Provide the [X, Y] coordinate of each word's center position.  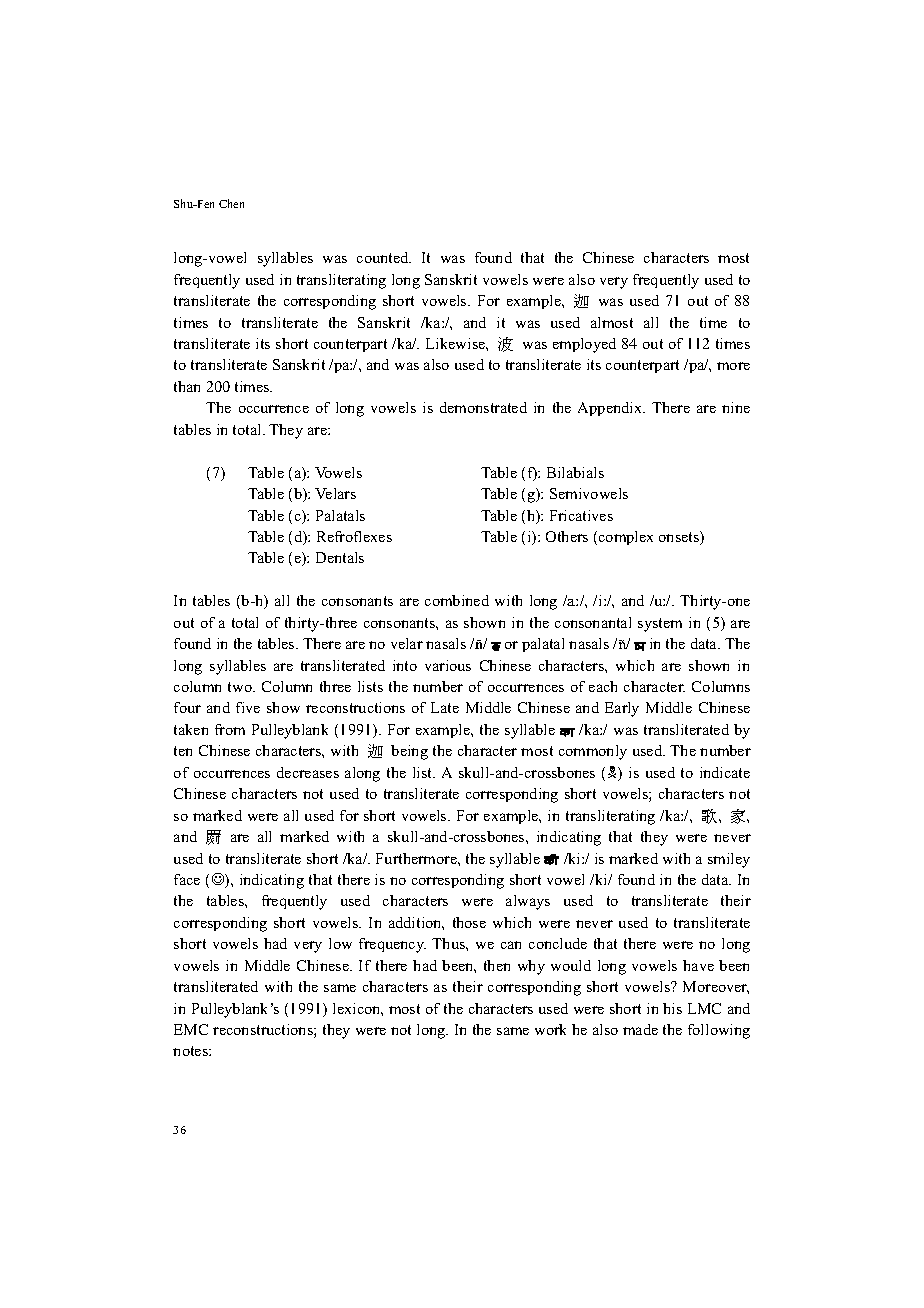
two [241, 687]
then [497, 965]
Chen [231, 203]
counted [384, 257]
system [660, 625]
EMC [191, 1029]
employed [584, 345]
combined [457, 600]
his [672, 1008]
